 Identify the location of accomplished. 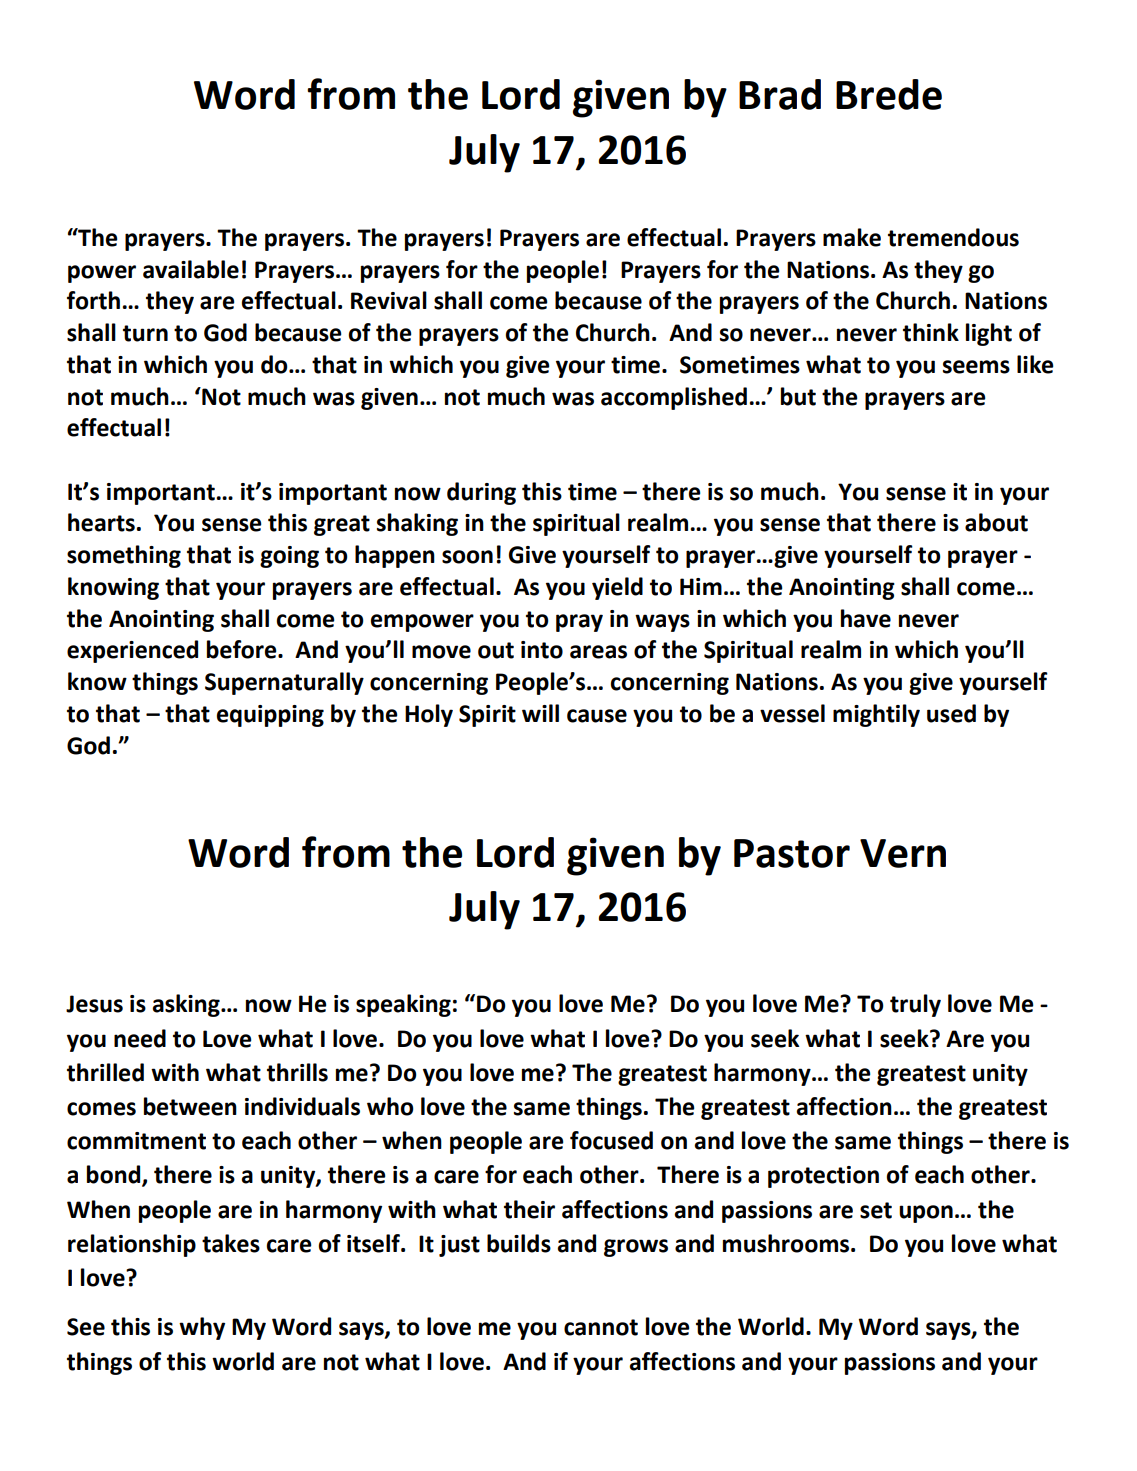
(674, 398).
